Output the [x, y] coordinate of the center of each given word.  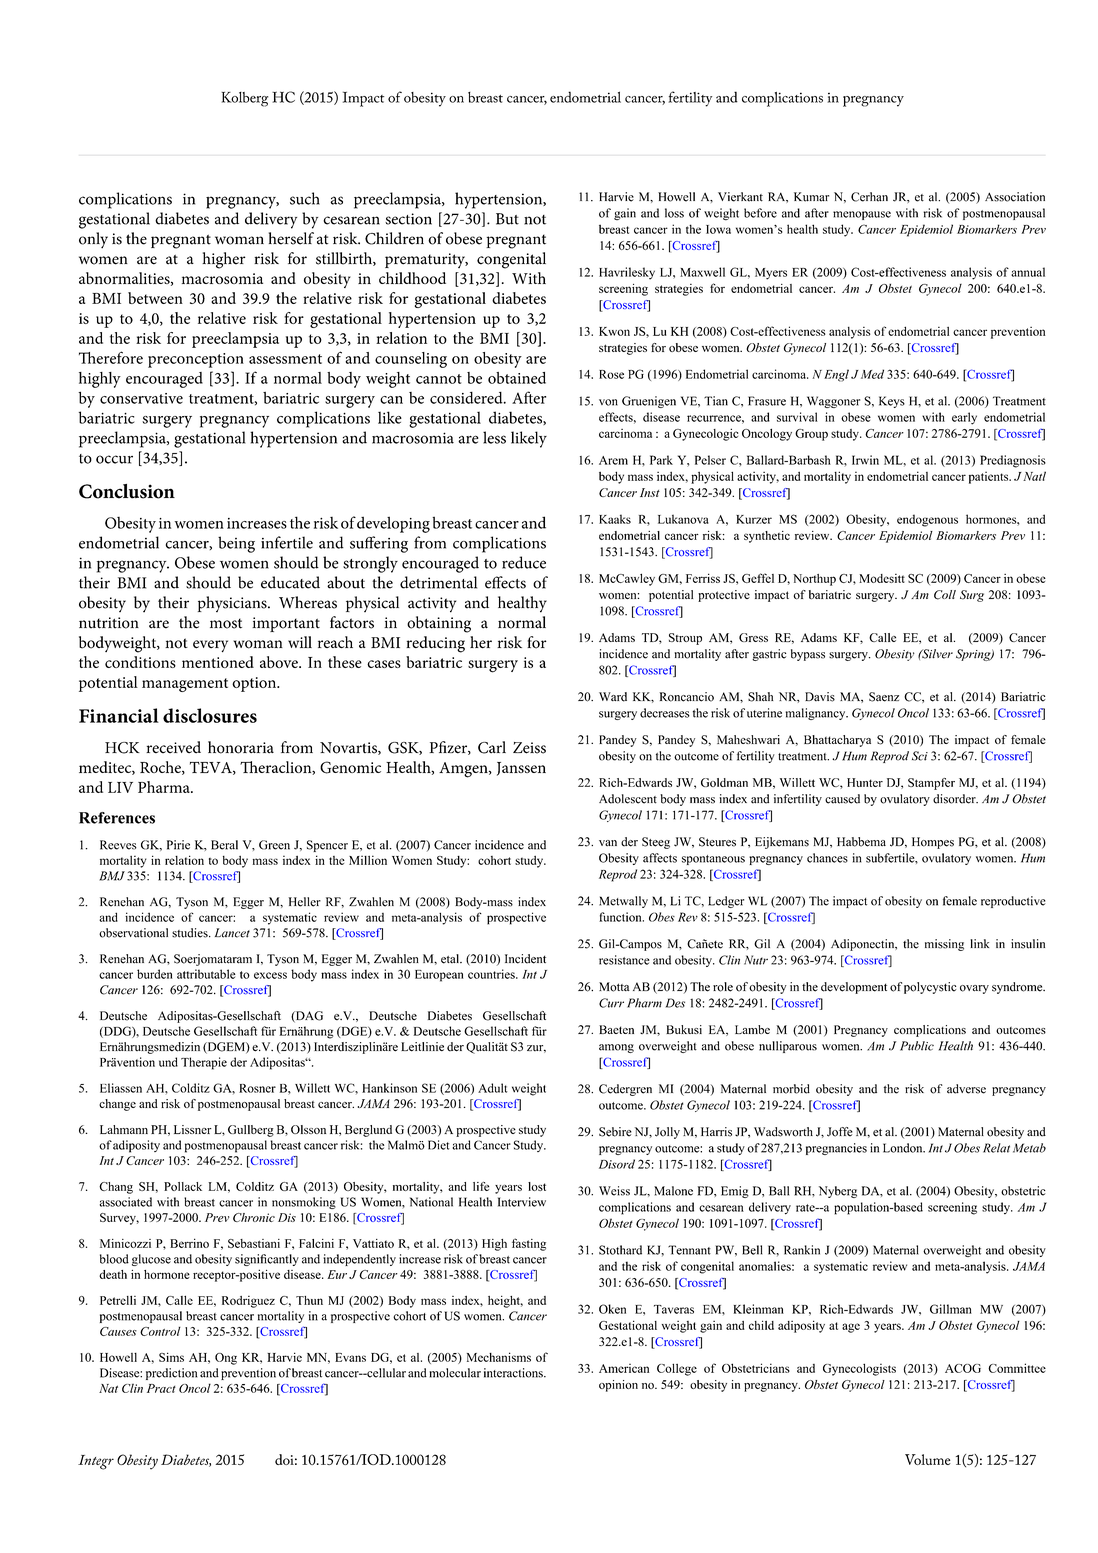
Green [274, 845]
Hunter [865, 782]
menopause [862, 215]
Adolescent [628, 799]
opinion [618, 1386]
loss [674, 213]
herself [291, 238]
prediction [171, 1374]
